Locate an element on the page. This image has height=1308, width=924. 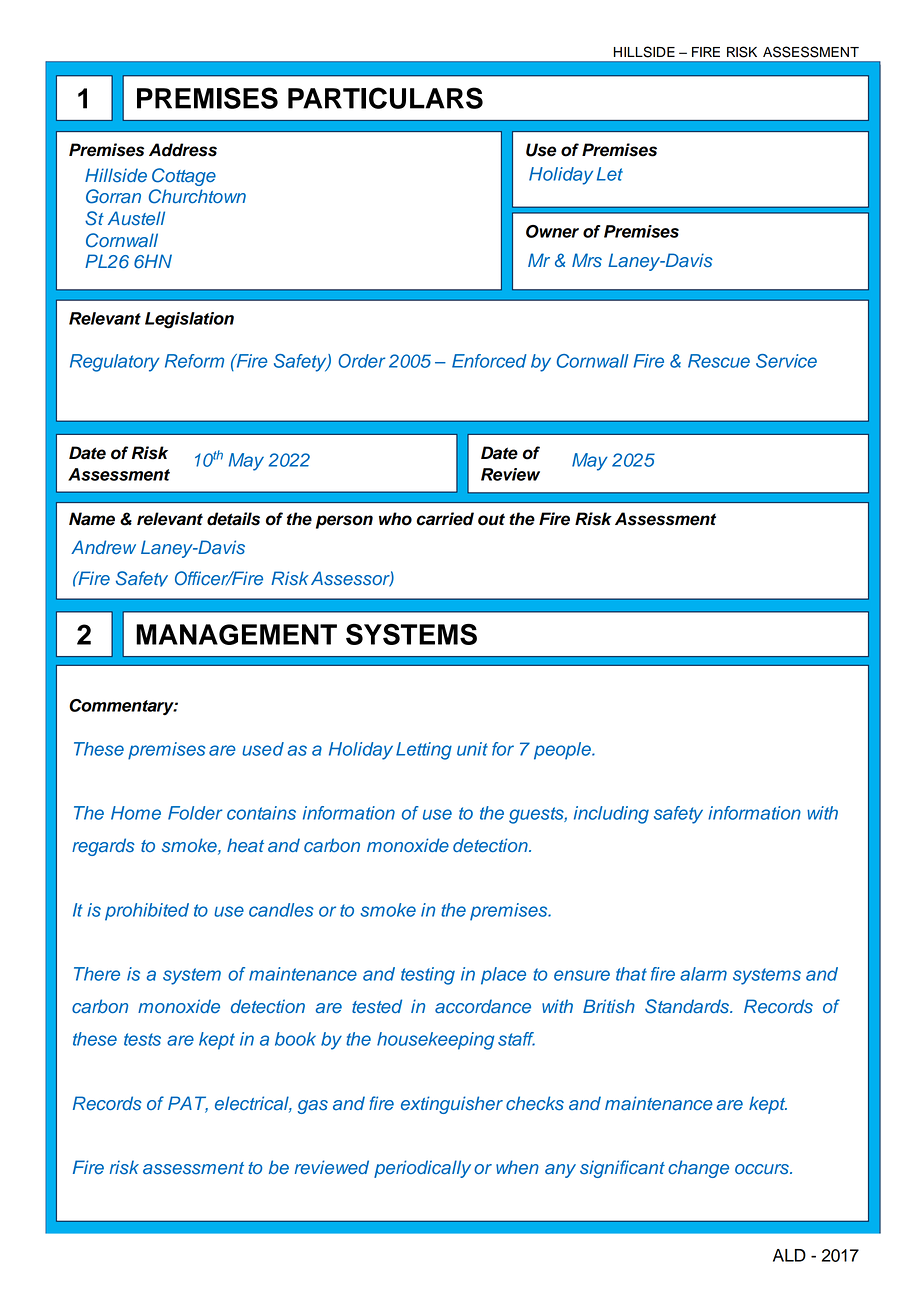
PARTICULARS is located at coordinates (385, 98).
